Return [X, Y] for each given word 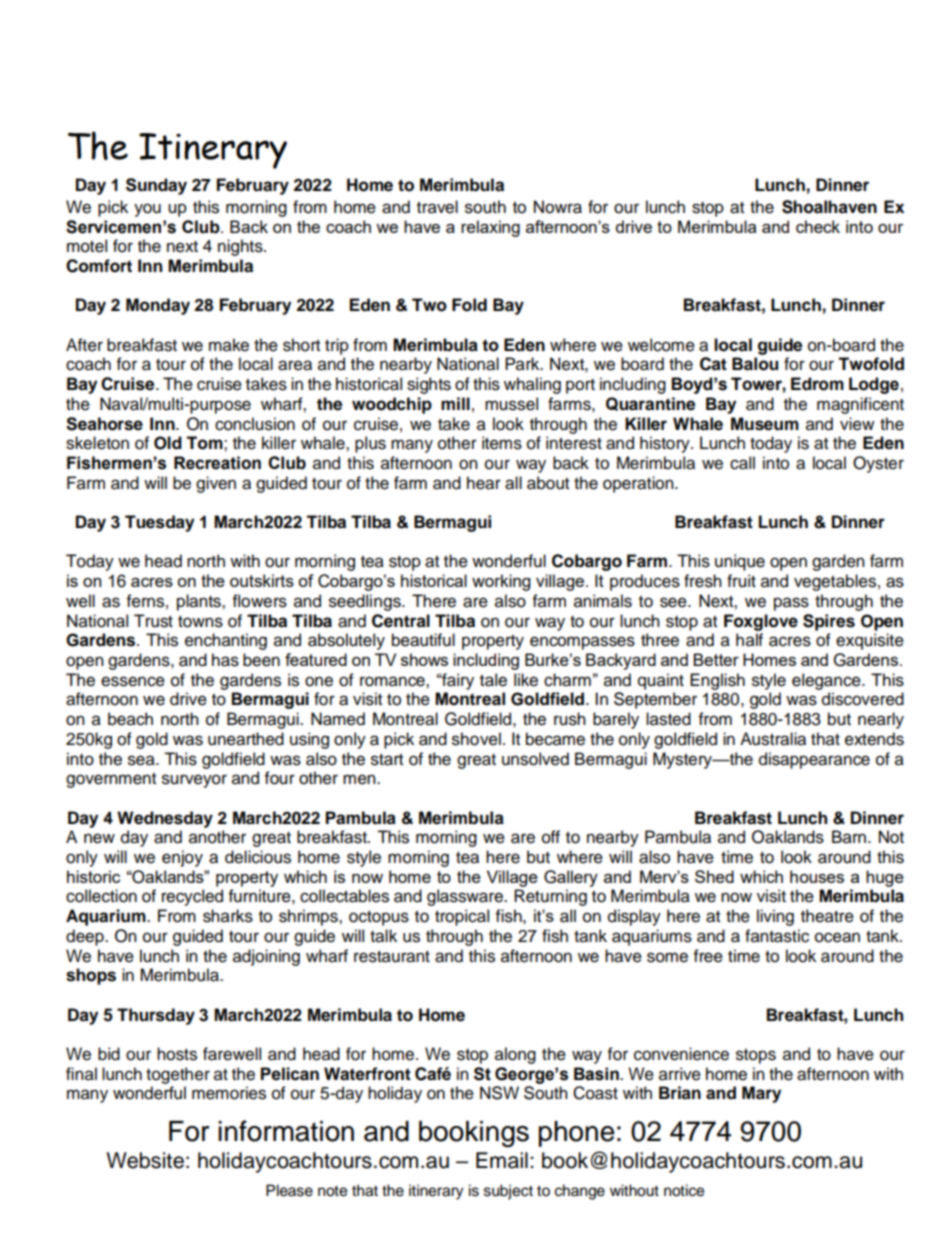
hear [484, 483]
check [818, 226]
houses [817, 876]
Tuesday [159, 523]
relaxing [490, 228]
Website [145, 1160]
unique [740, 562]
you [147, 210]
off [551, 837]
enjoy [182, 858]
